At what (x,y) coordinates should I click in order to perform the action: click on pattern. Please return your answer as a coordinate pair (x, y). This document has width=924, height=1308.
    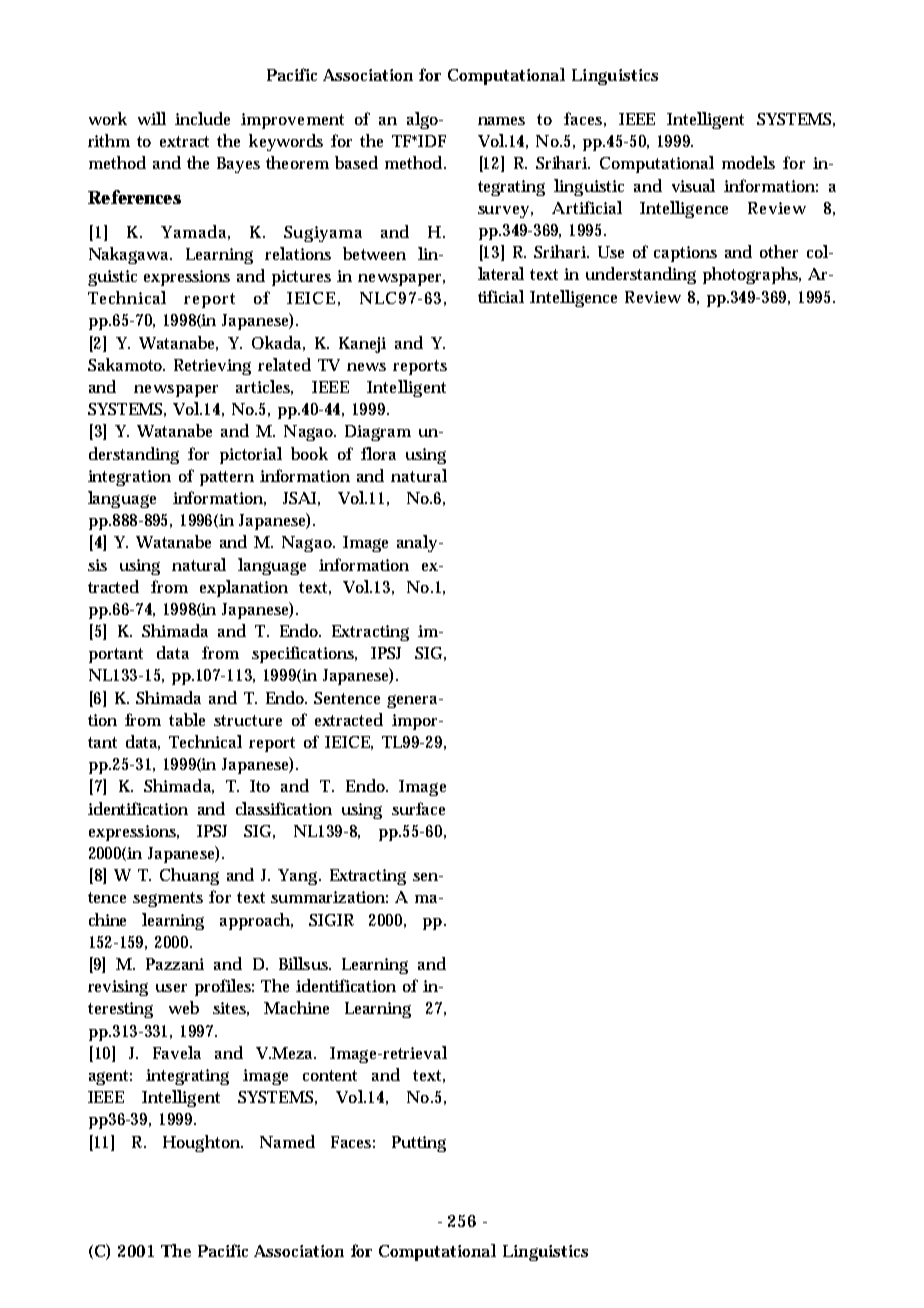
    Looking at the image, I should click on (227, 478).
